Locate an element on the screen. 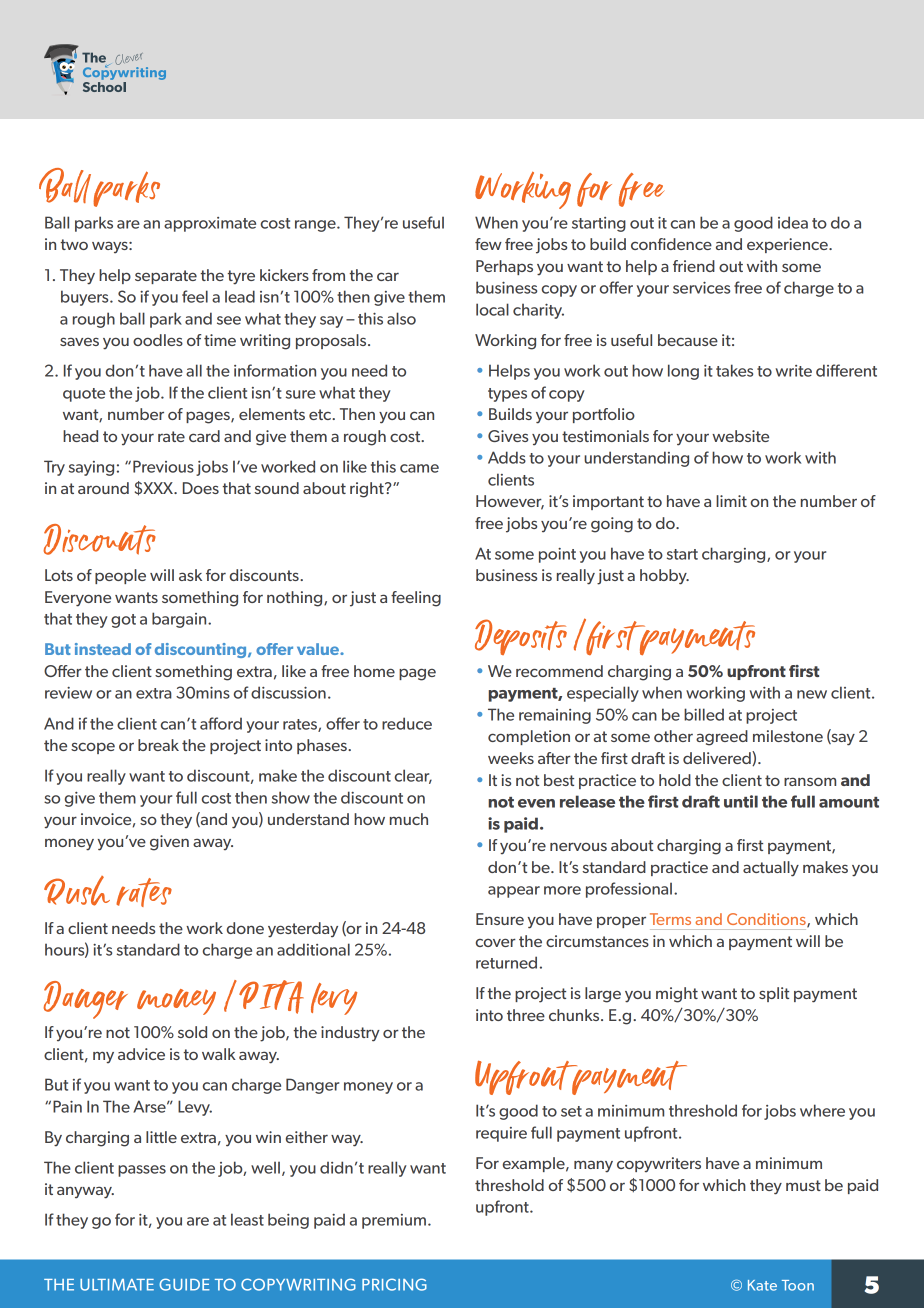  delivered is located at coordinates (718, 758).
